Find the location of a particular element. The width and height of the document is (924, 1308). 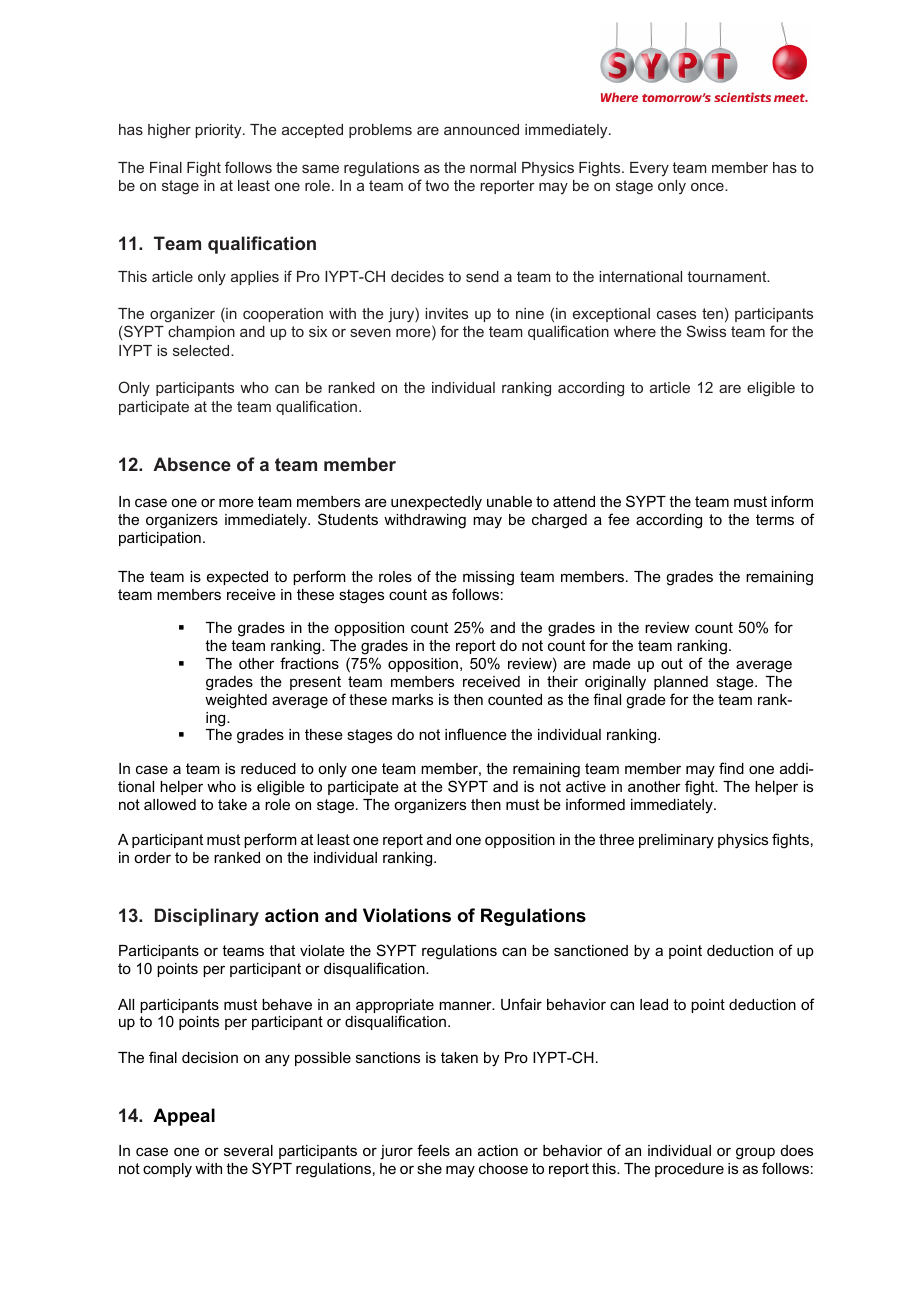

influence is located at coordinates (476, 734).
